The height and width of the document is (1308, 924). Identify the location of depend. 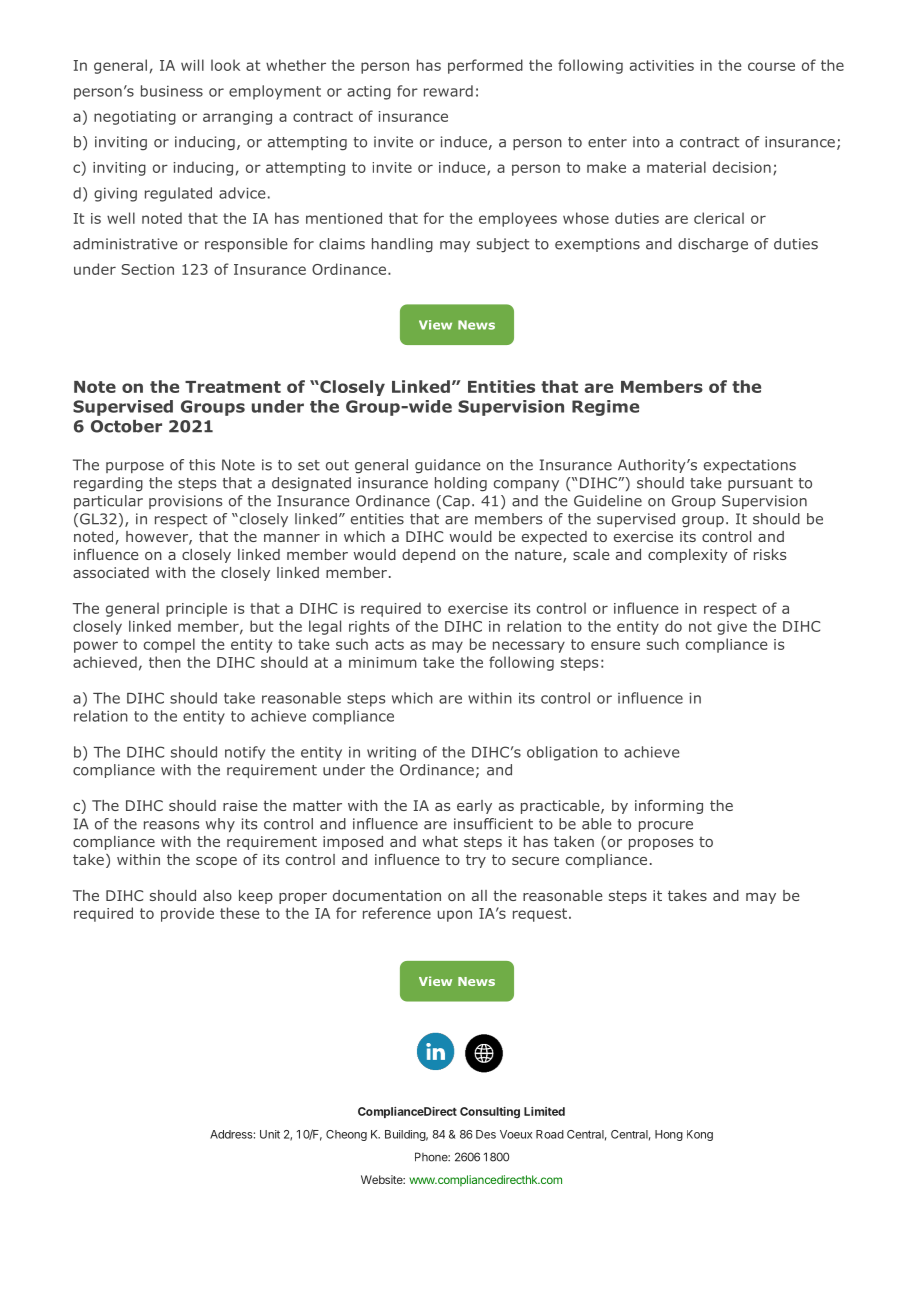
(428, 556).
